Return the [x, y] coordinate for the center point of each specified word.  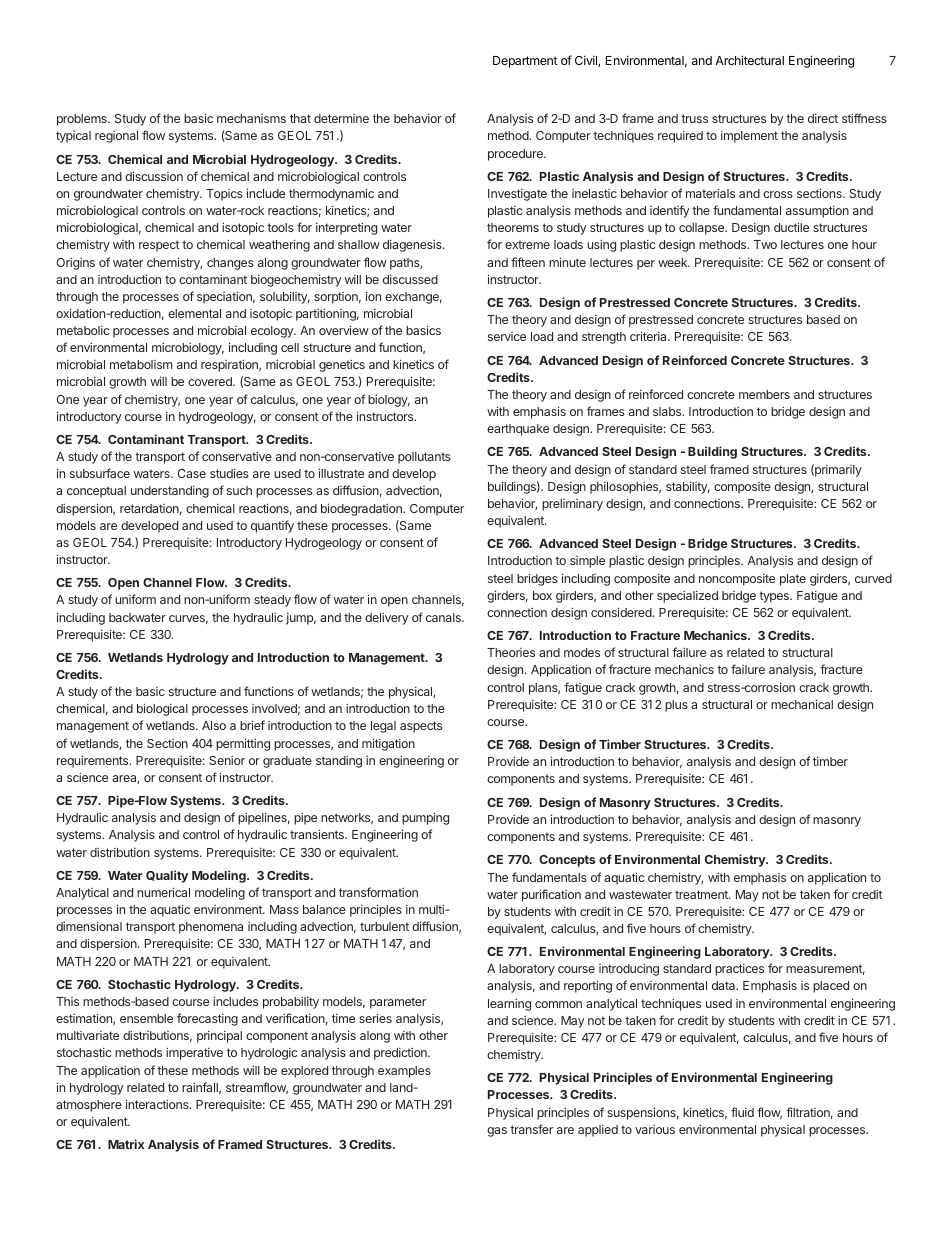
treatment [702, 894]
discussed [410, 279]
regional [116, 137]
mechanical [802, 704]
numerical [163, 892]
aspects [421, 727]
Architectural [749, 60]
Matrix [126, 1144]
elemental [194, 313]
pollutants [424, 458]
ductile [791, 227]
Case [192, 473]
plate [793, 580]
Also [214, 725]
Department [525, 62]
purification [551, 895]
